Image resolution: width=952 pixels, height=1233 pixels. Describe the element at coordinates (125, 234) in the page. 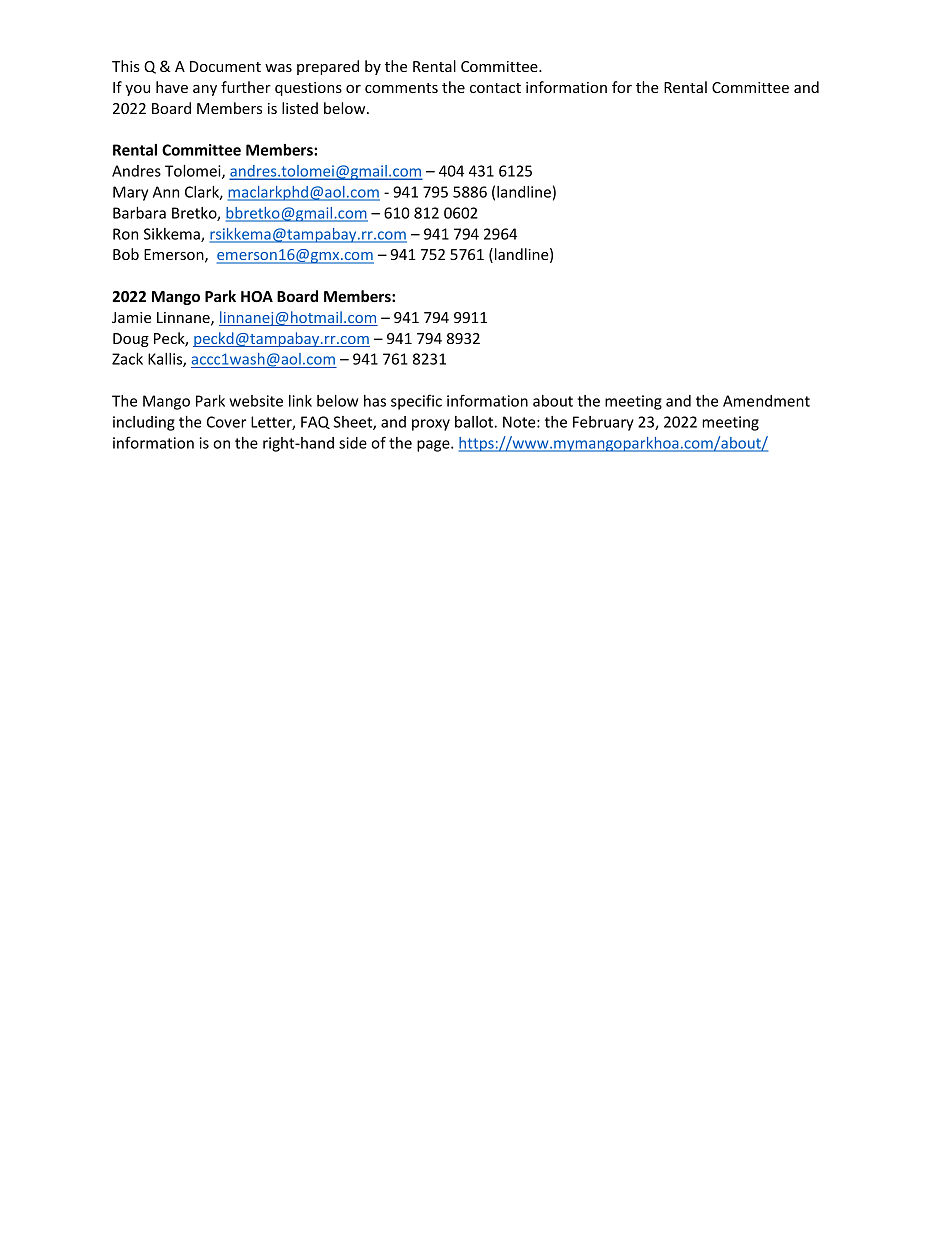

I see `Ron` at that location.
